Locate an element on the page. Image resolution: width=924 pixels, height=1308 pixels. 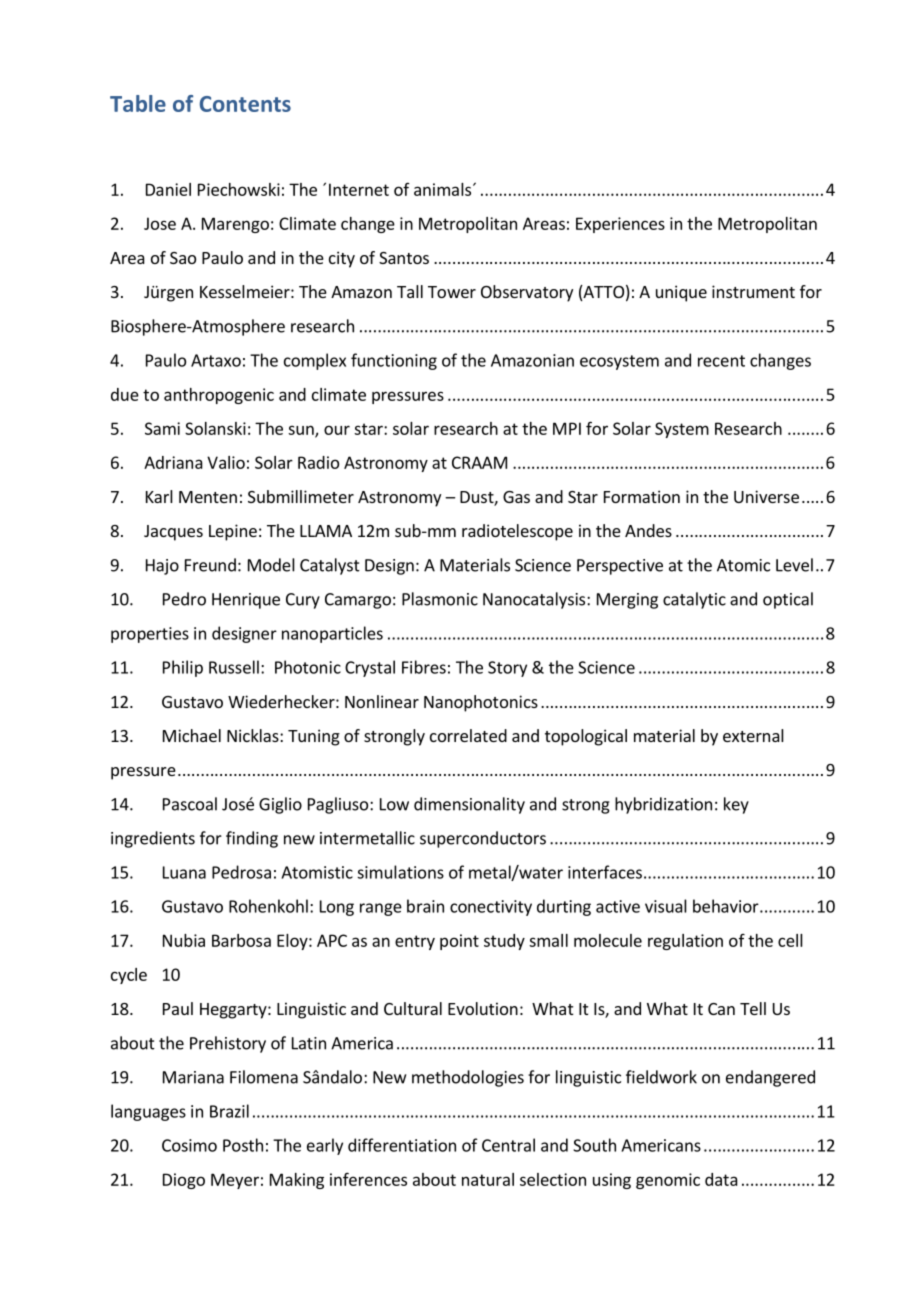
animals is located at coordinates (442, 189).
